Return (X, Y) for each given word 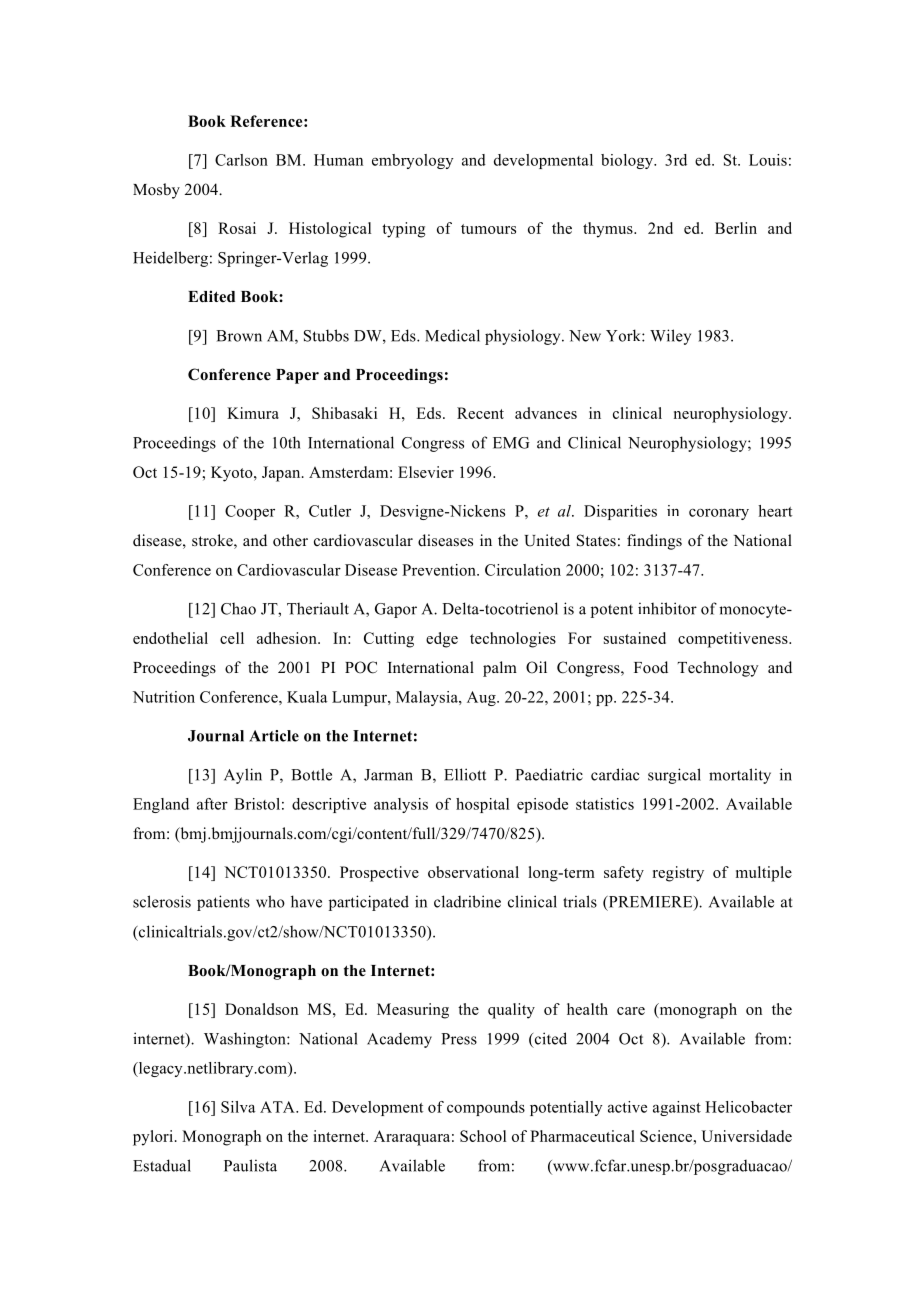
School (483, 1136)
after (212, 804)
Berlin (736, 228)
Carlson (241, 160)
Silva (238, 1107)
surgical (674, 776)
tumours (488, 229)
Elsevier (426, 472)
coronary (719, 514)
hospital (482, 805)
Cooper (250, 512)
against (677, 1108)
